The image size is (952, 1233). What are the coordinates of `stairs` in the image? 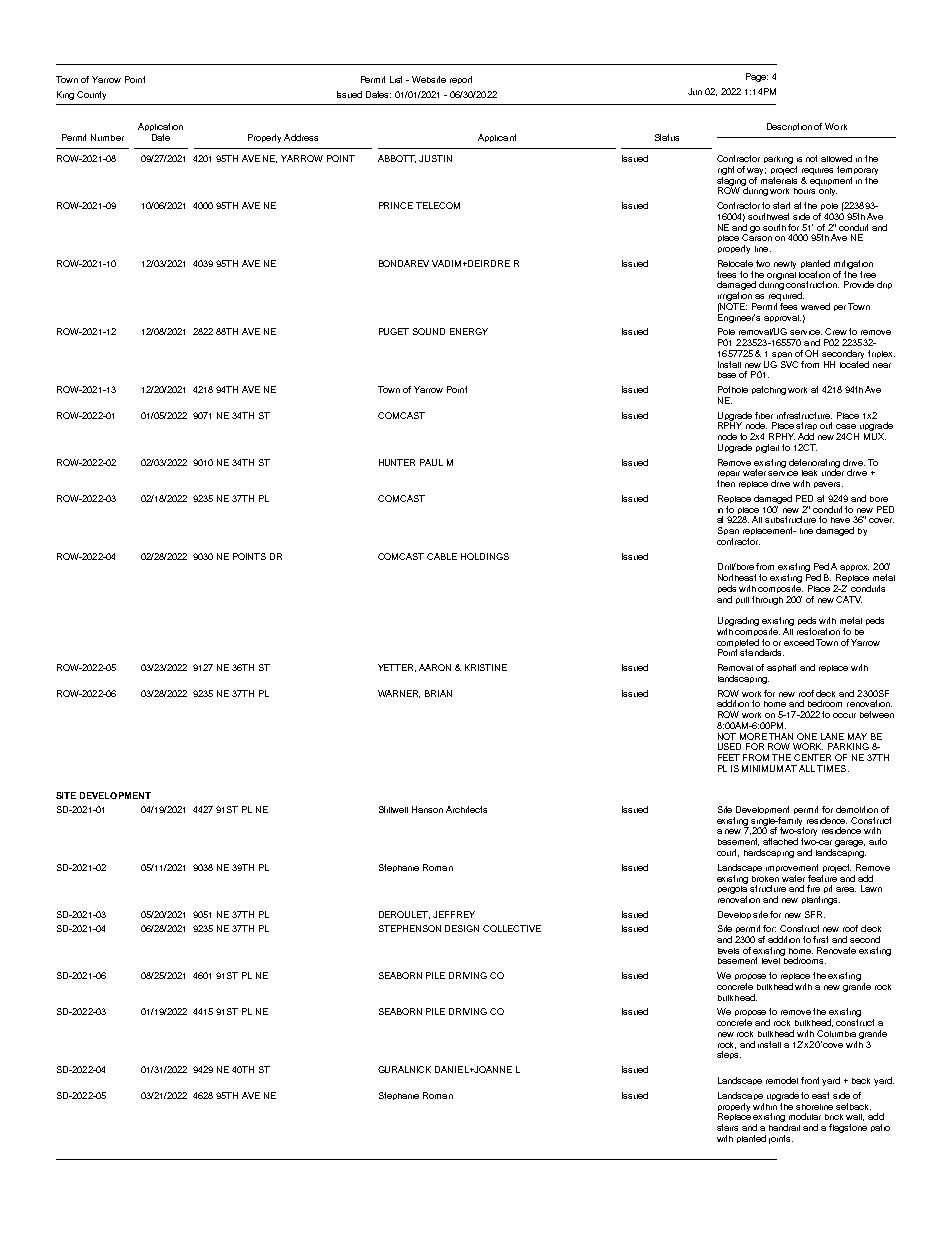 It's located at (727, 1127).
